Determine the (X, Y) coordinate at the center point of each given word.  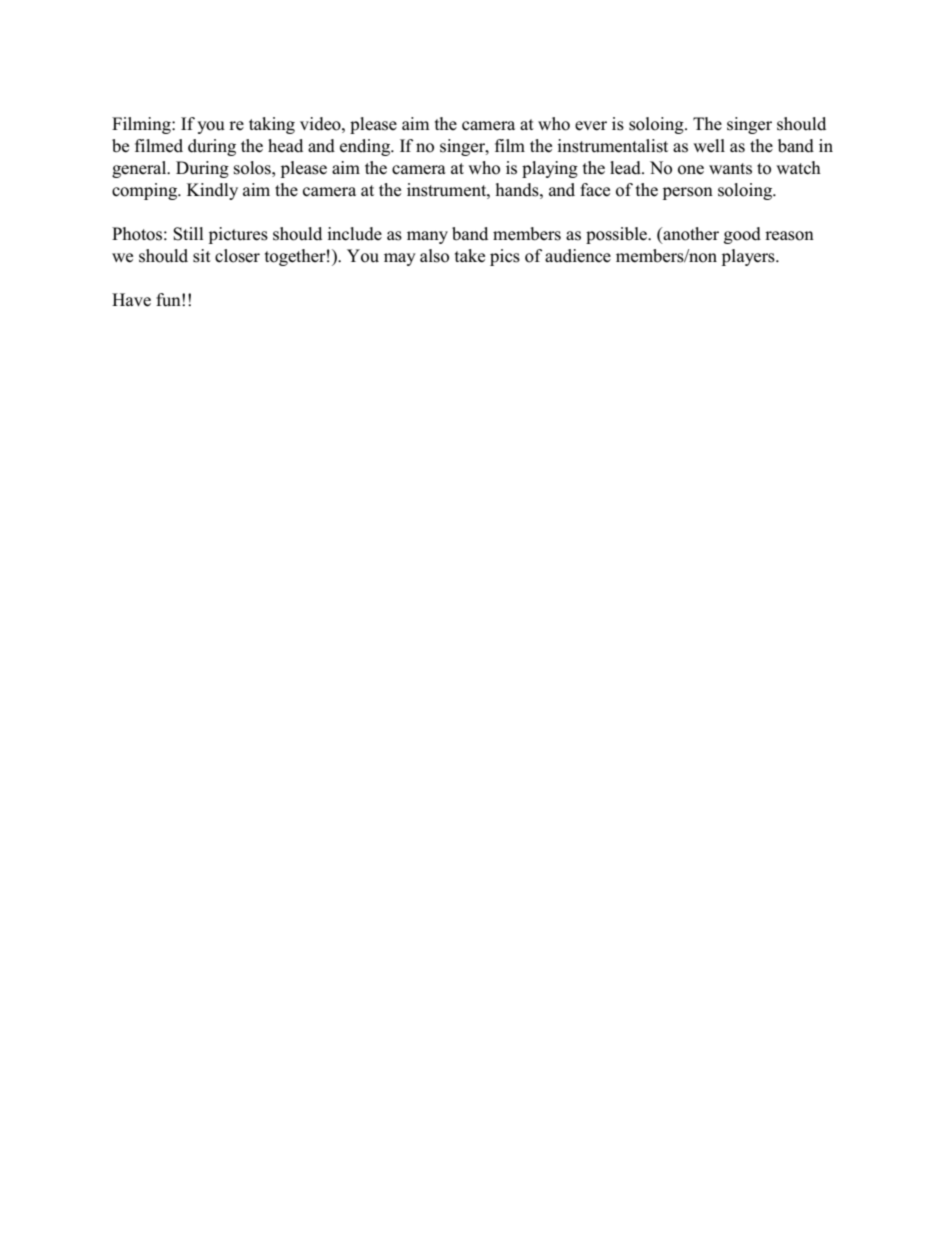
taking (272, 125)
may (400, 259)
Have (131, 300)
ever (591, 126)
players (749, 257)
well (709, 145)
